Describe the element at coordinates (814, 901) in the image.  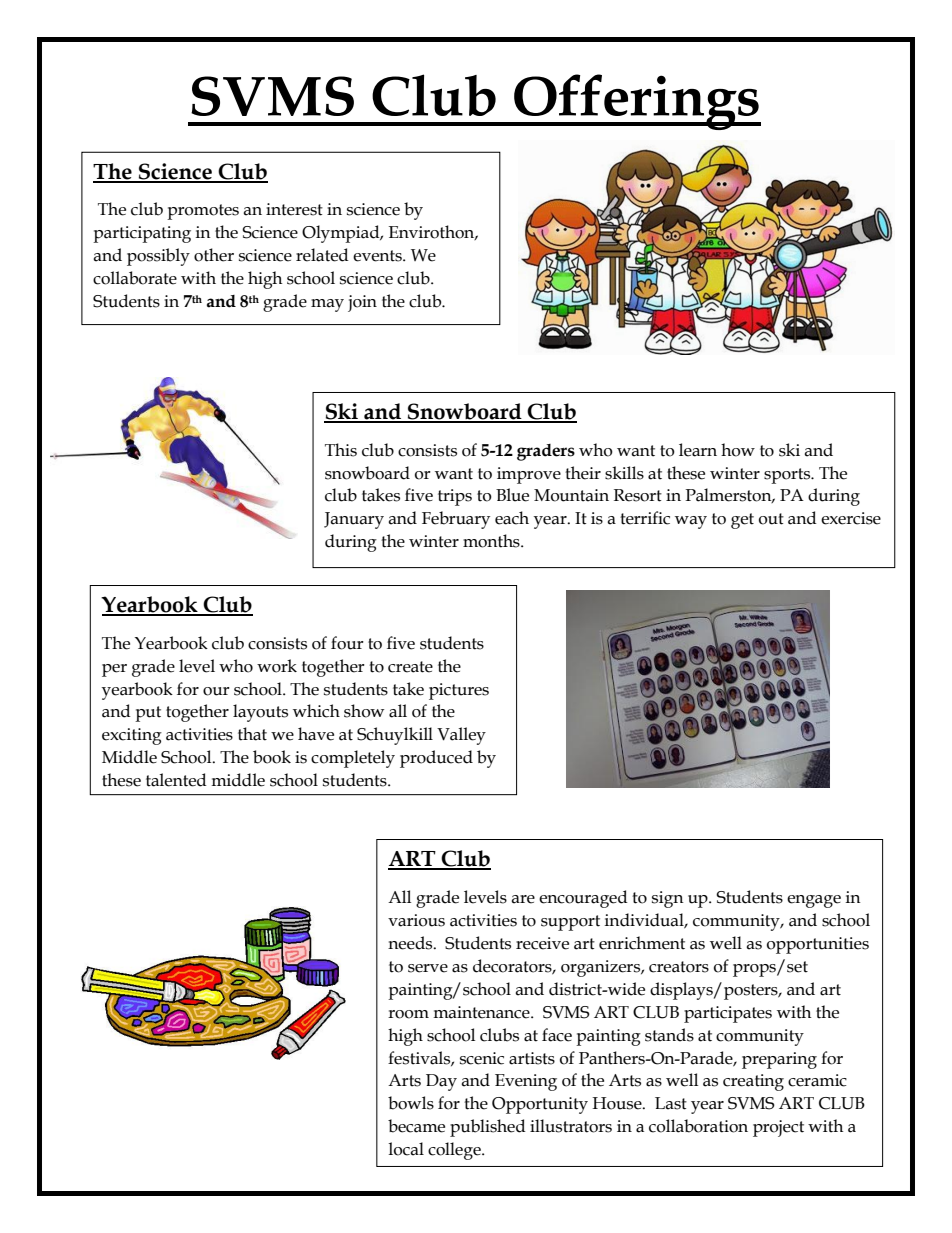
I see `engage` at that location.
